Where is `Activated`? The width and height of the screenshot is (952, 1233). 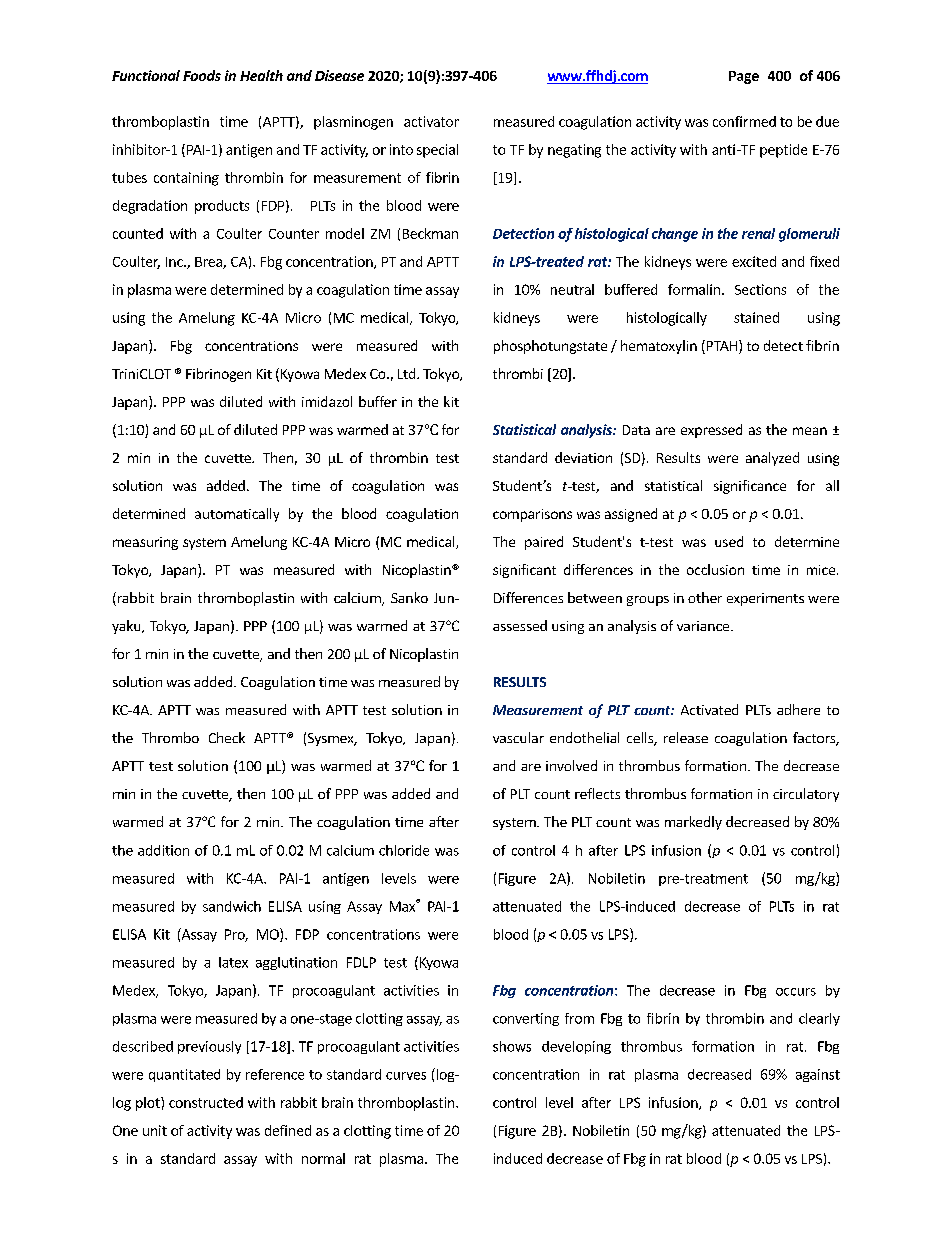 Activated is located at coordinates (709, 709).
